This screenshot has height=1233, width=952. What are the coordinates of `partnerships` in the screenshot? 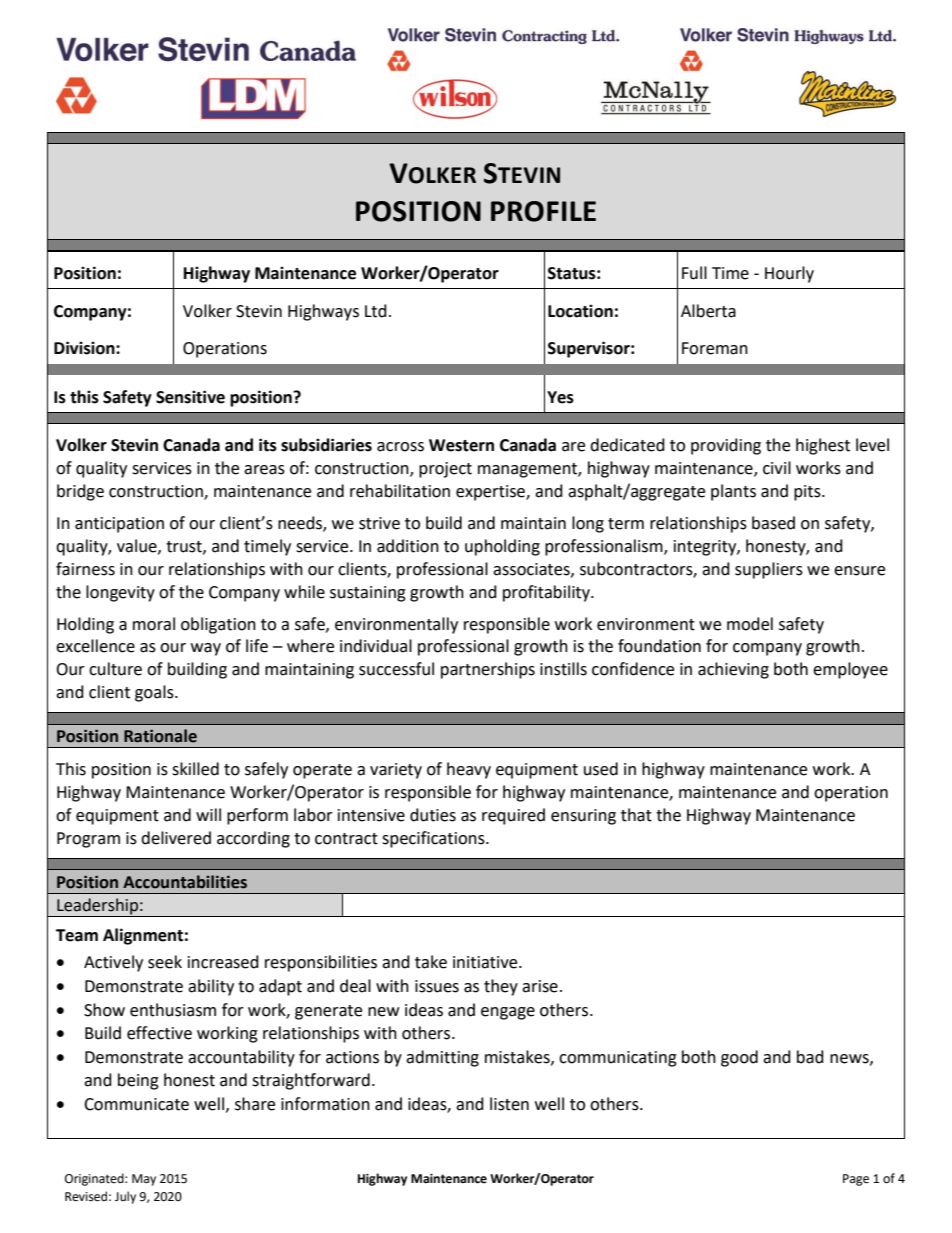 It's located at (488, 670).
